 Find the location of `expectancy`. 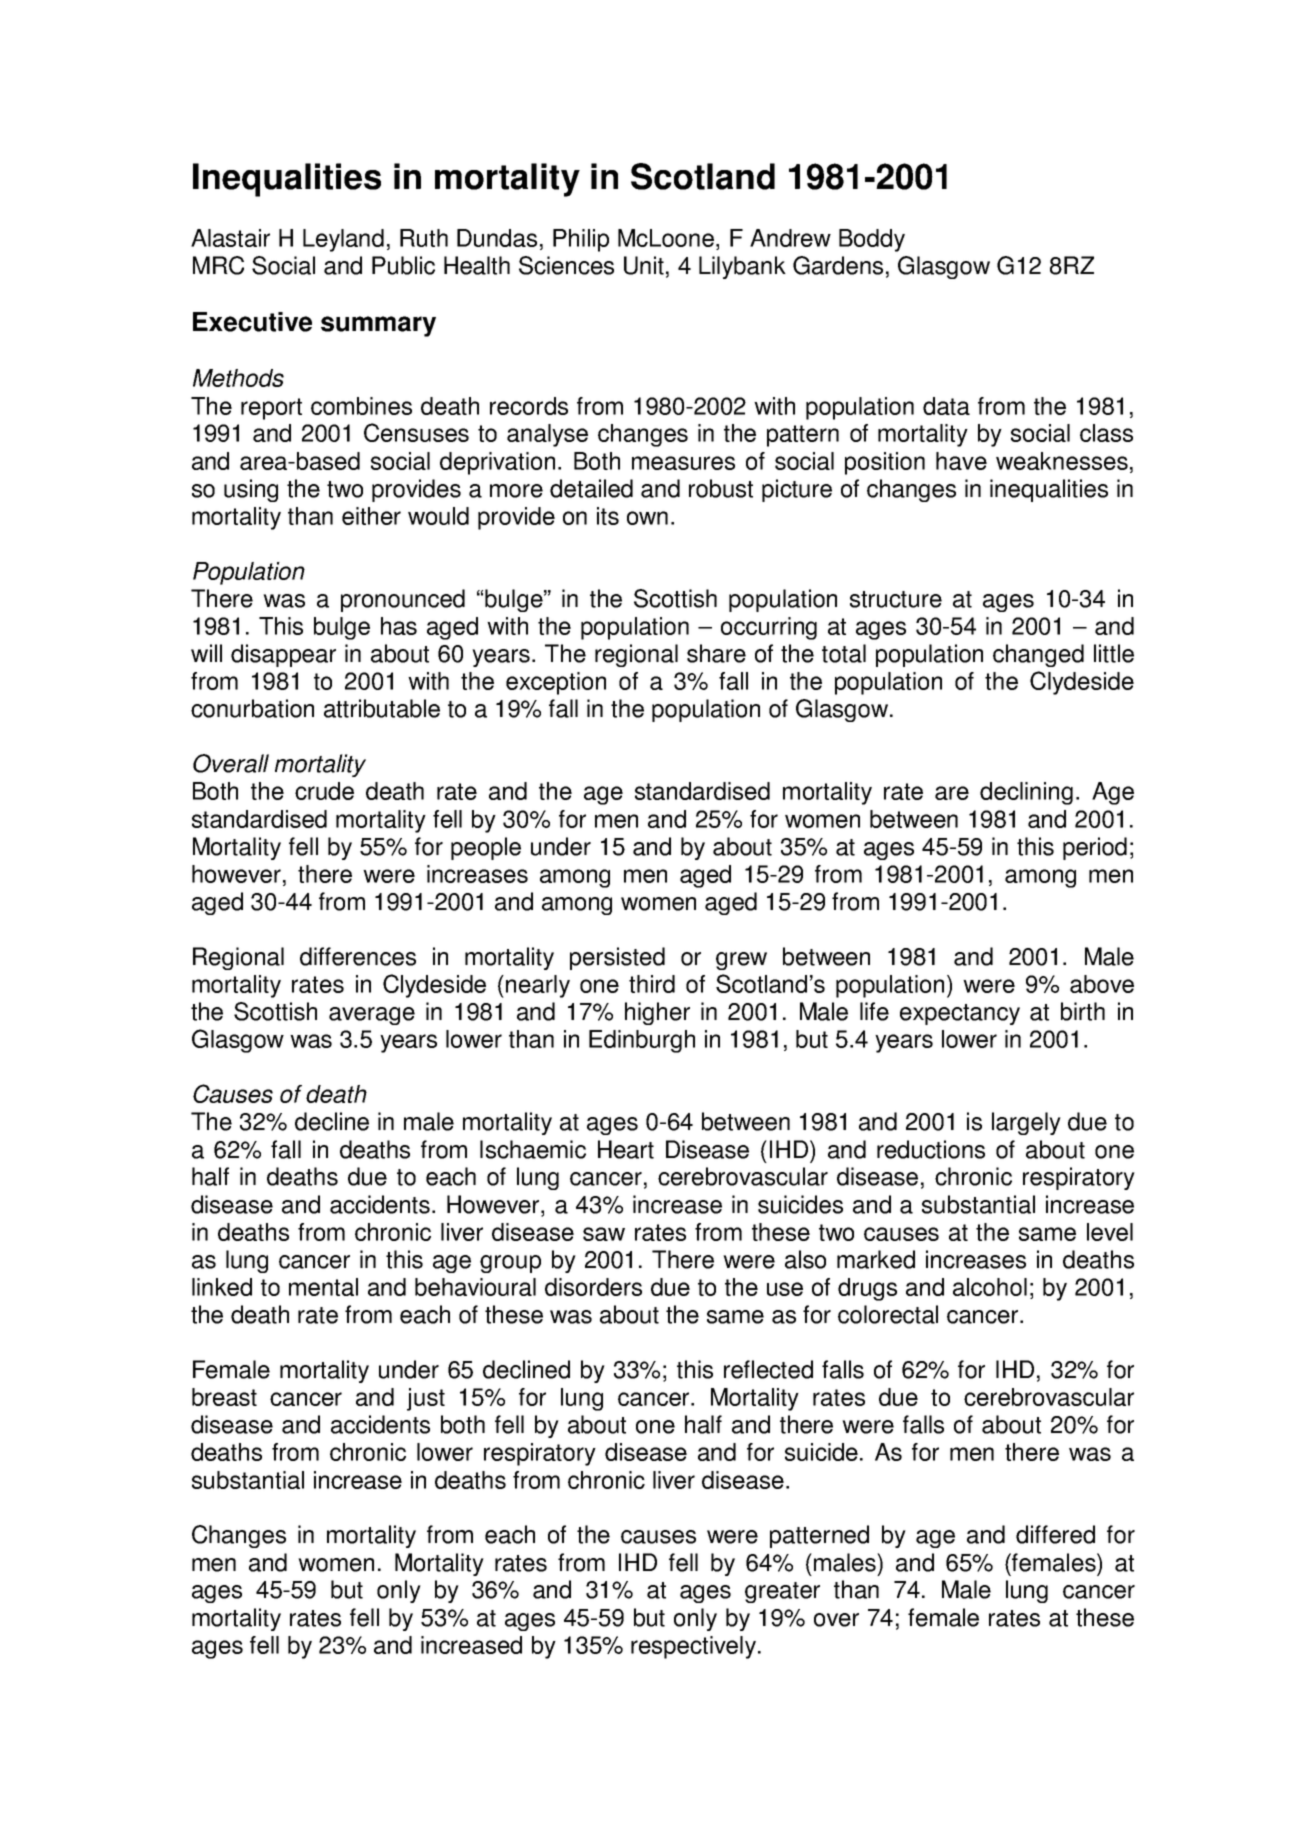

expectancy is located at coordinates (960, 1014).
